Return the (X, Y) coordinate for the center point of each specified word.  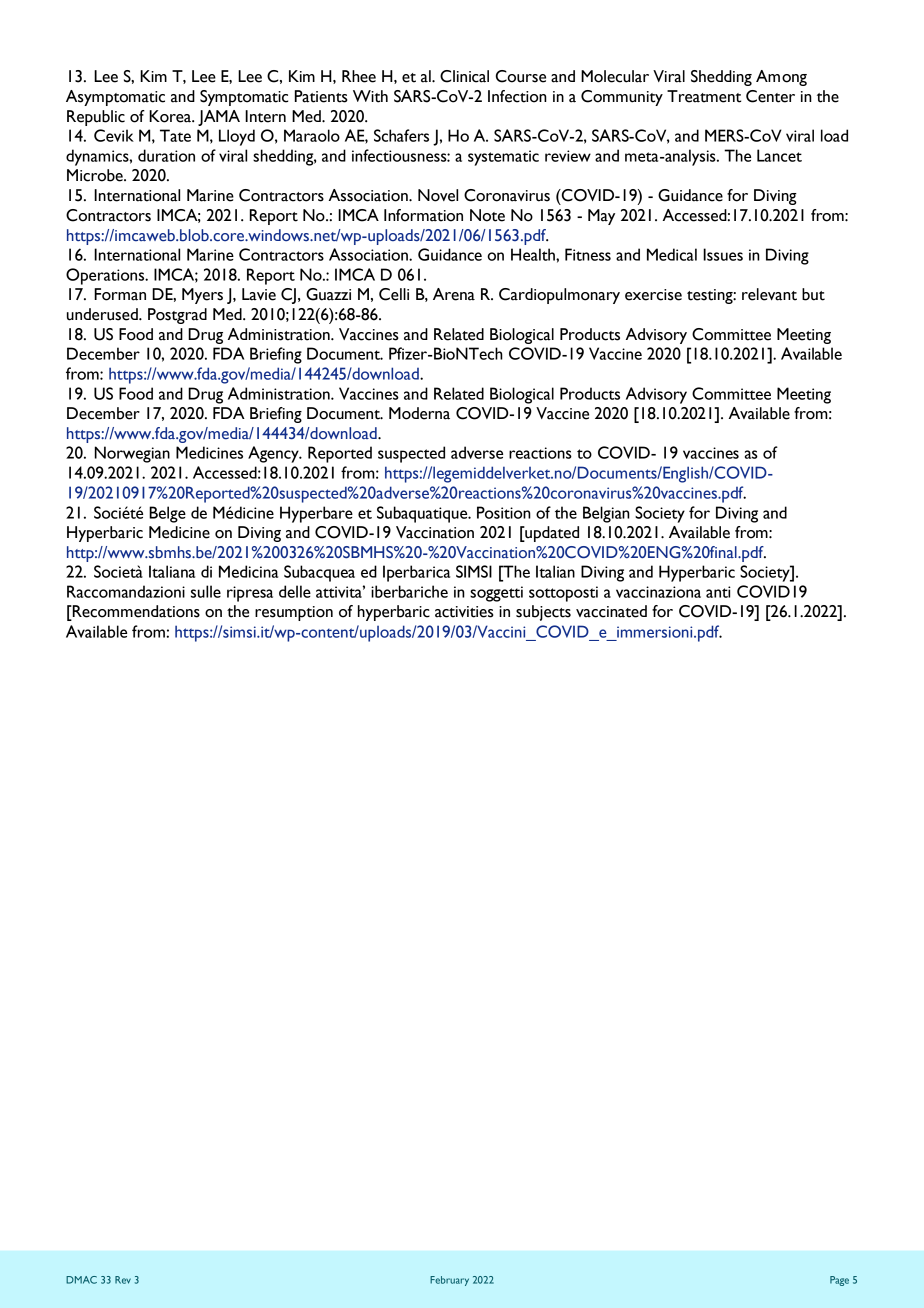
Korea (171, 116)
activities (464, 612)
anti (718, 592)
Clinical (464, 76)
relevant (769, 294)
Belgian (606, 514)
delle (295, 591)
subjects (543, 613)
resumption (294, 613)
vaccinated (611, 611)
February (449, 1281)
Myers (202, 296)
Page (839, 1281)
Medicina (248, 571)
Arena (454, 294)
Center (770, 96)
